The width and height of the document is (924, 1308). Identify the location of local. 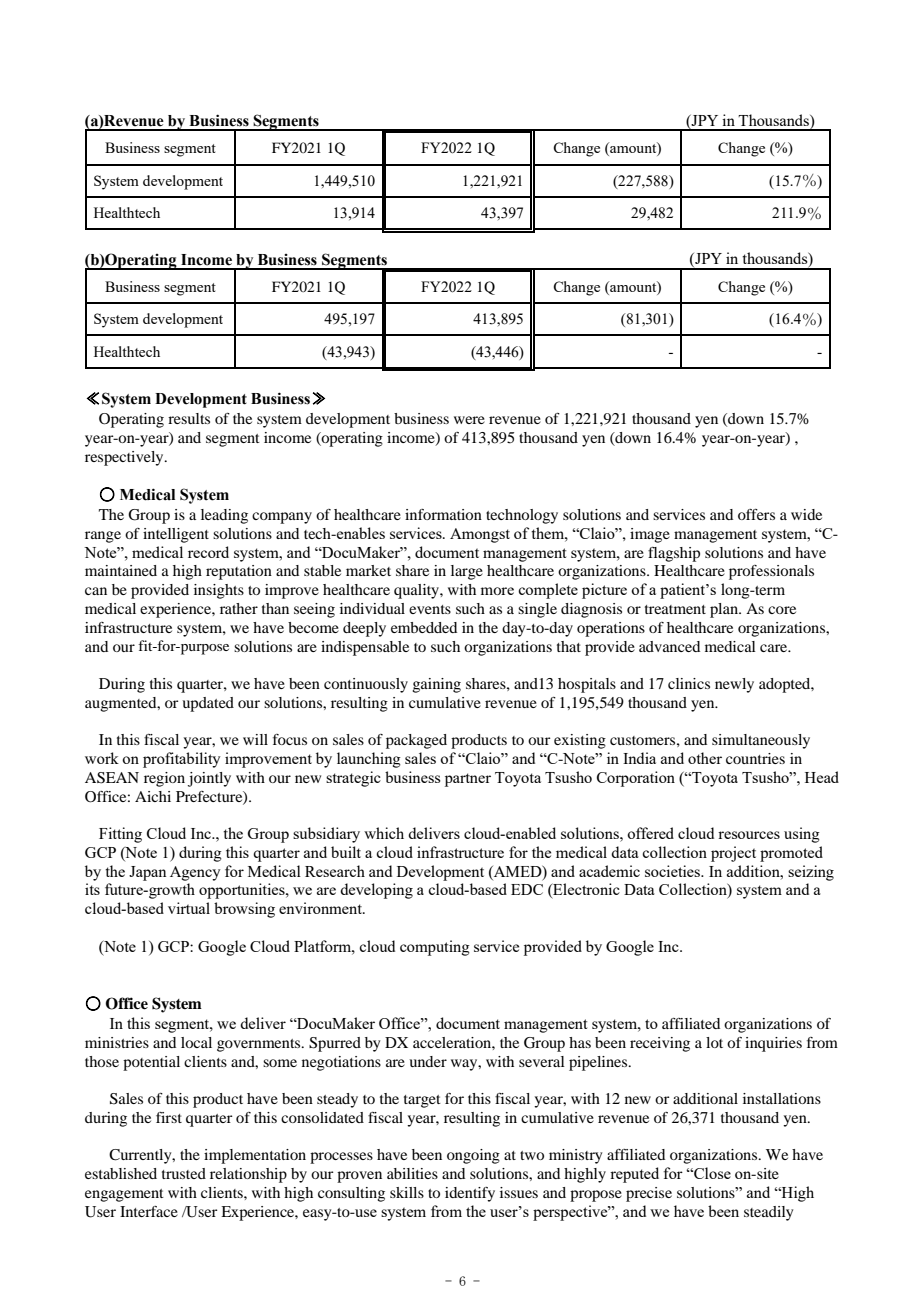
(196, 1042).
